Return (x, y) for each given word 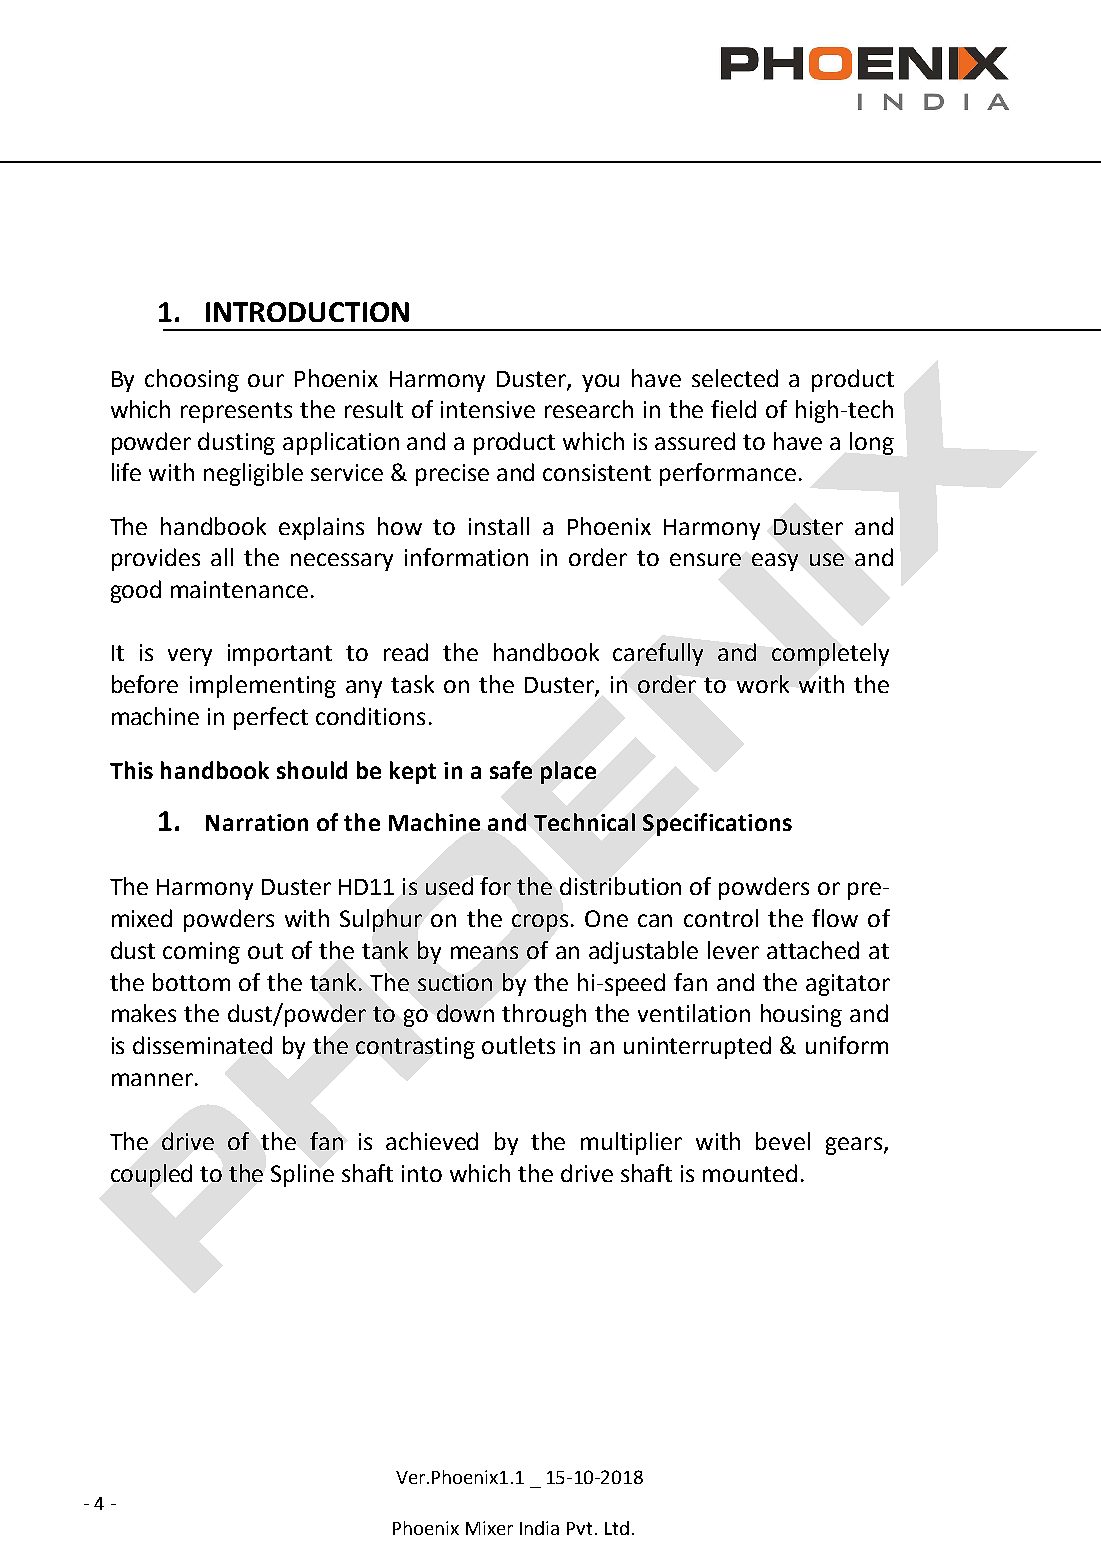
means (484, 952)
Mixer (489, 1528)
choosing (192, 380)
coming (201, 953)
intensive (488, 409)
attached (813, 950)
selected (735, 378)
